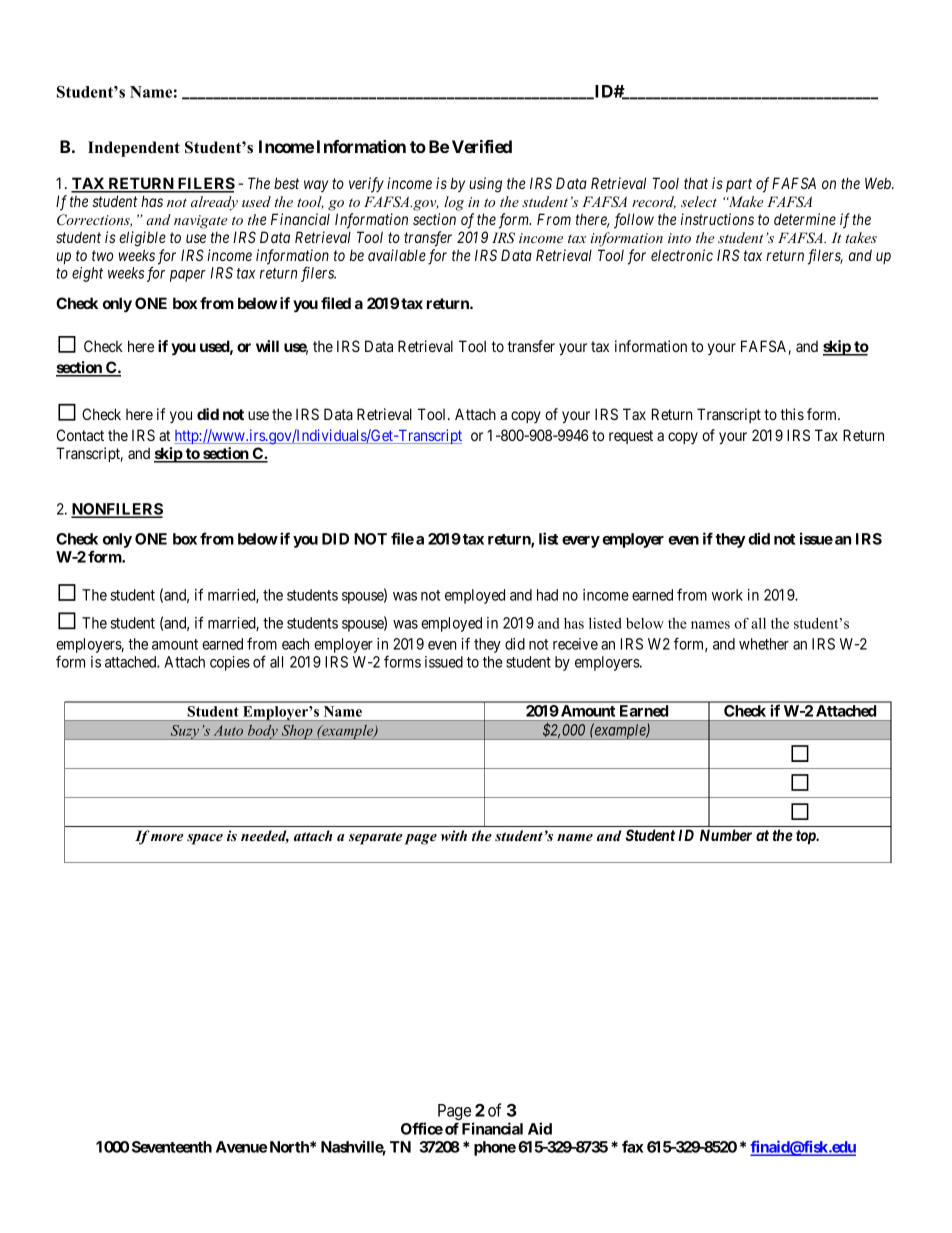 The width and height of the page is (952, 1233). I want to click on receive, so click(575, 644).
